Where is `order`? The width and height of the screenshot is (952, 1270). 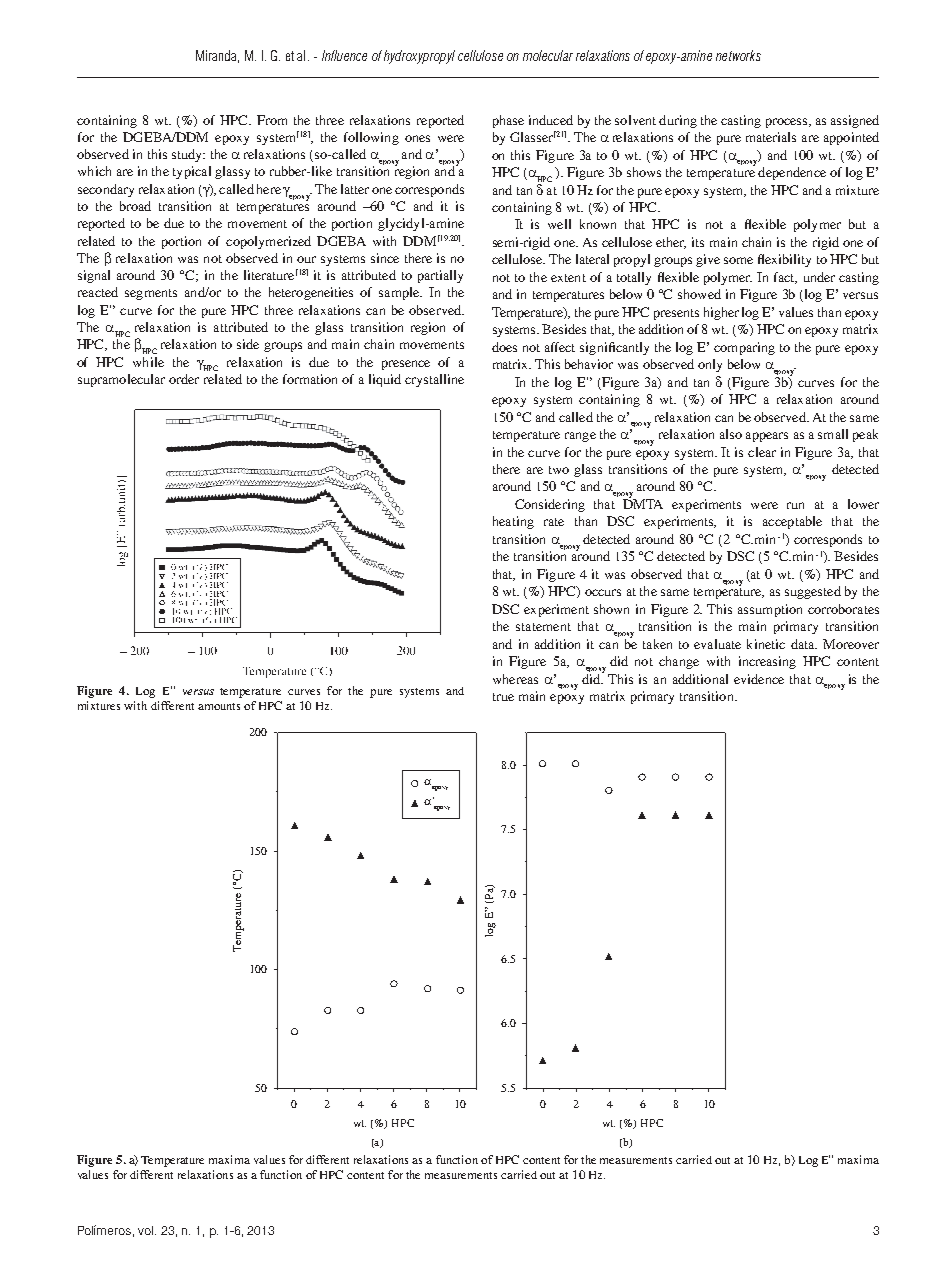 order is located at coordinates (184, 379).
